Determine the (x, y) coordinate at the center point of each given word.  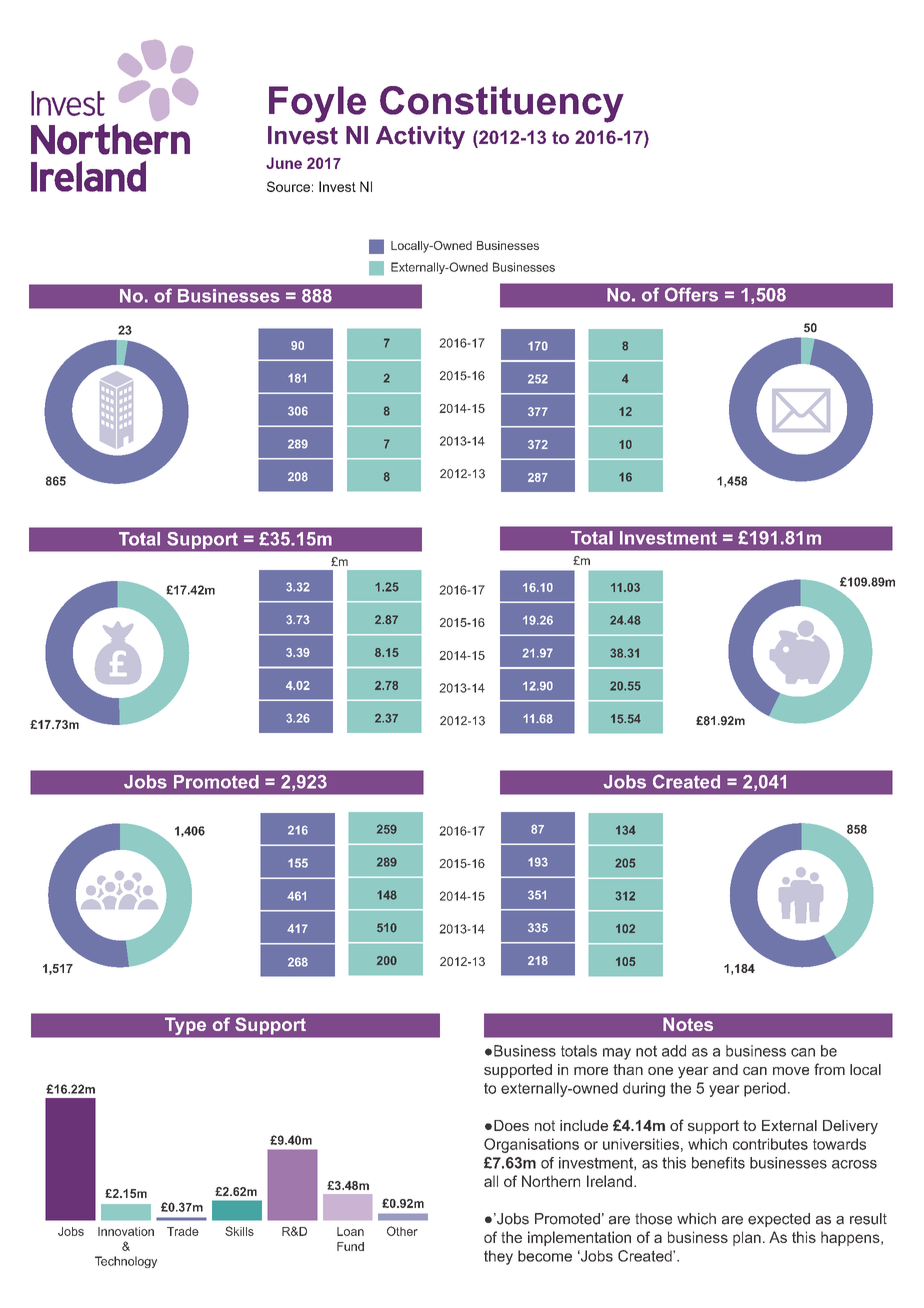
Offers (691, 294)
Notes (688, 1024)
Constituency (502, 104)
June (284, 163)
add (674, 1051)
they (498, 1257)
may (617, 1054)
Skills (239, 1231)
